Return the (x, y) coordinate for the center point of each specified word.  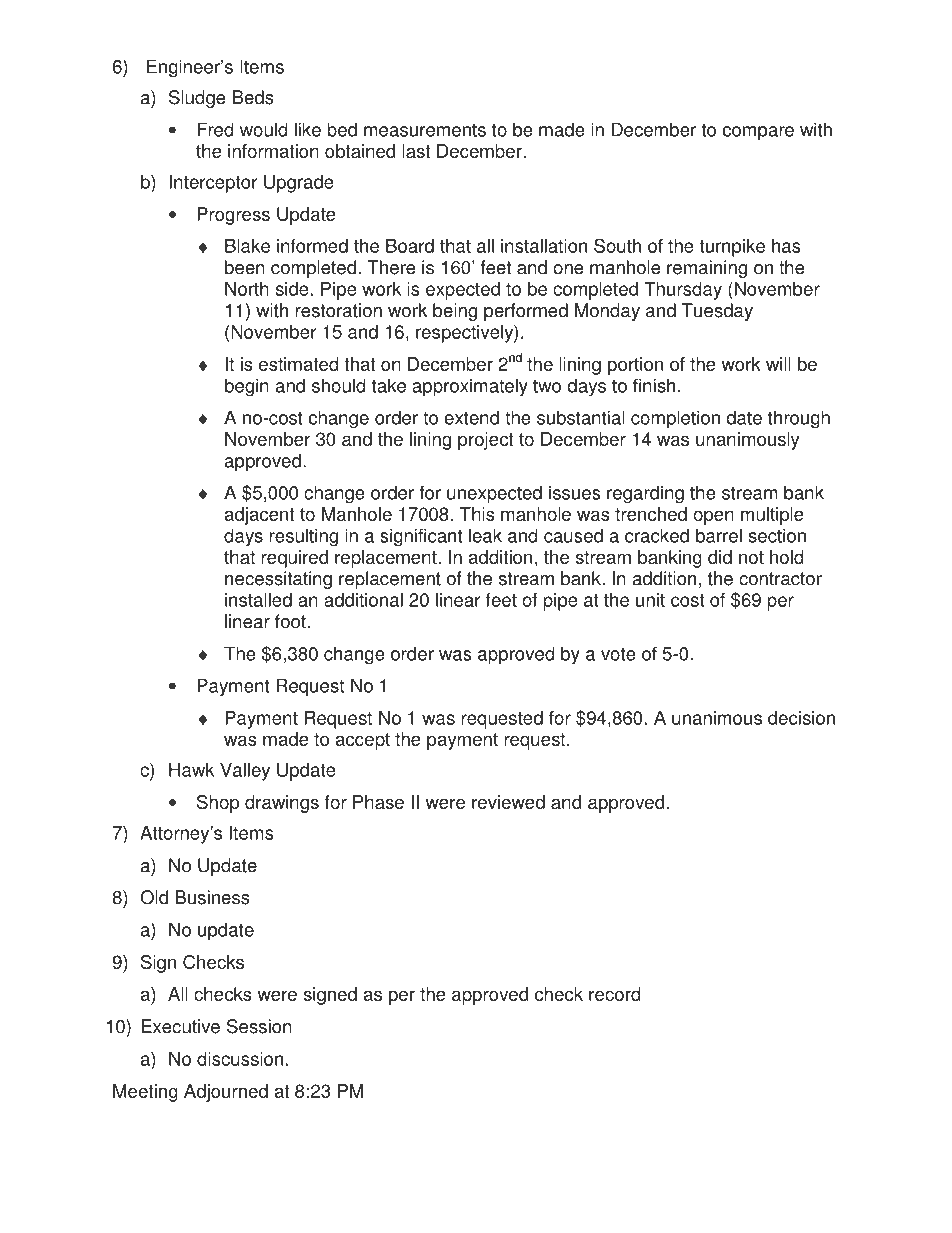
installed (258, 600)
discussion (240, 1059)
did (720, 557)
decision (801, 718)
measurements (425, 130)
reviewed (508, 802)
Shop (218, 804)
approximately (470, 387)
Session (259, 1026)
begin (247, 387)
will (778, 364)
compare (758, 133)
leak (485, 535)
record (615, 994)
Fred (215, 129)
